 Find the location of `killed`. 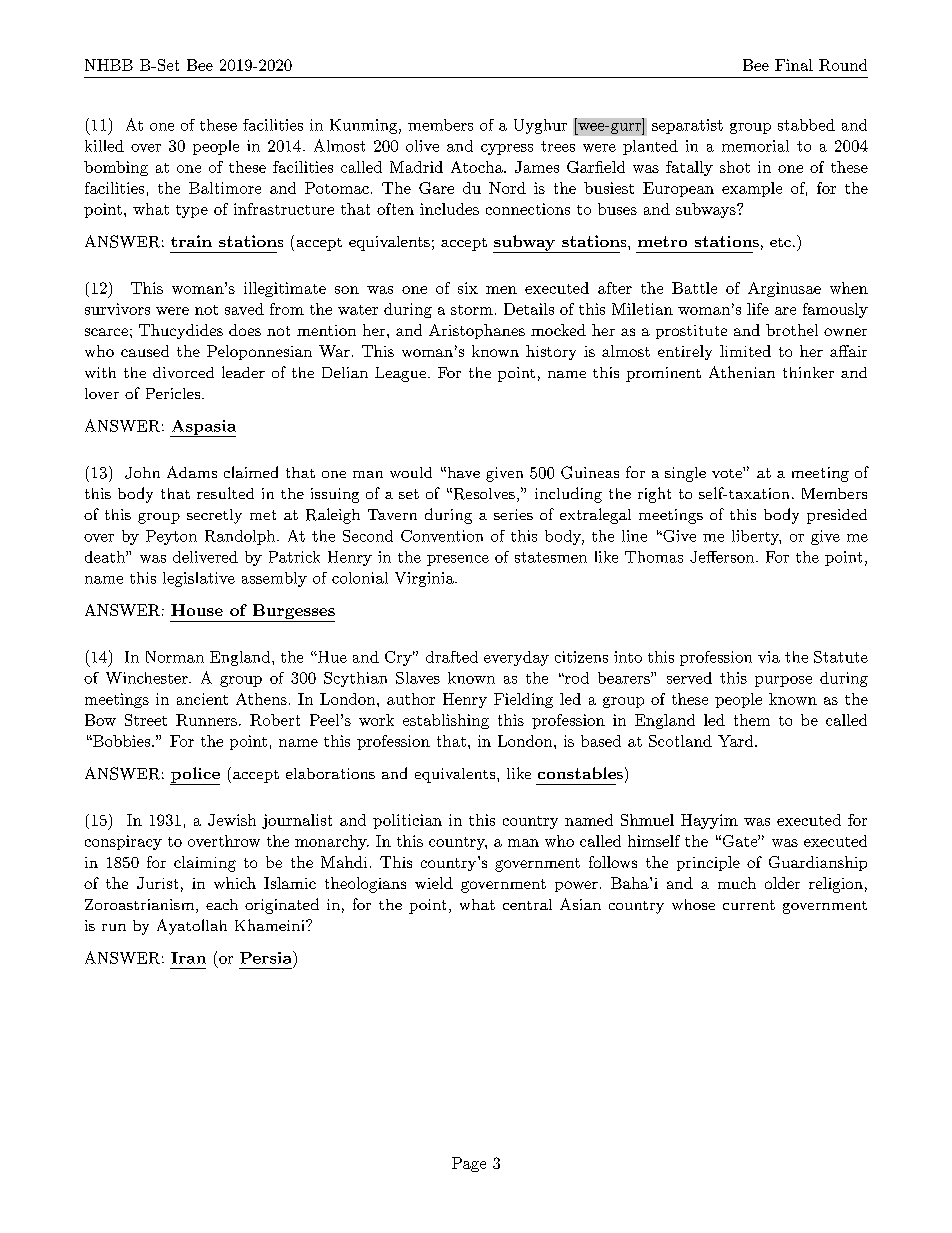

killed is located at coordinates (104, 146).
